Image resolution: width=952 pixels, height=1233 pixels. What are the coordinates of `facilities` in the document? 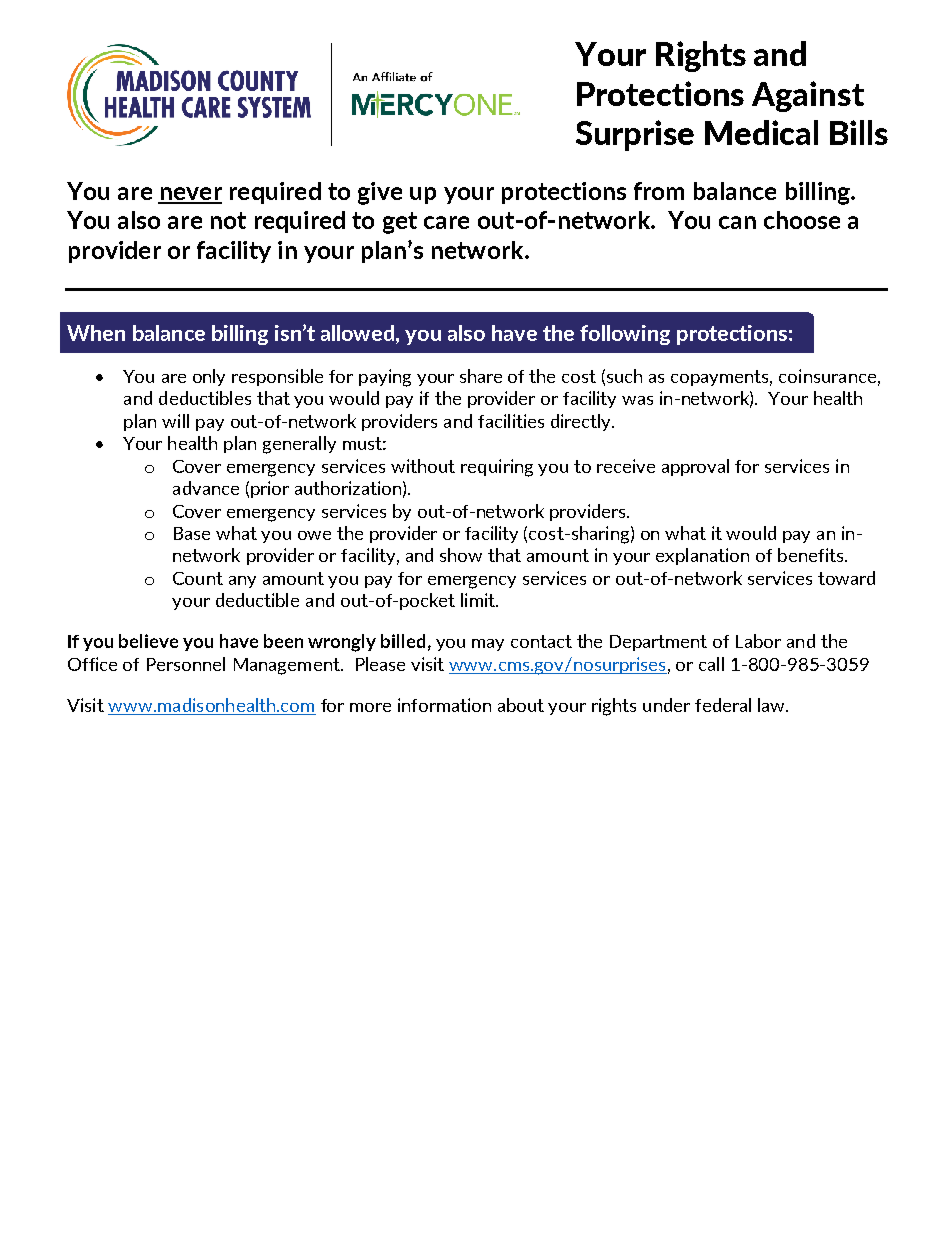 It's located at (511, 421).
